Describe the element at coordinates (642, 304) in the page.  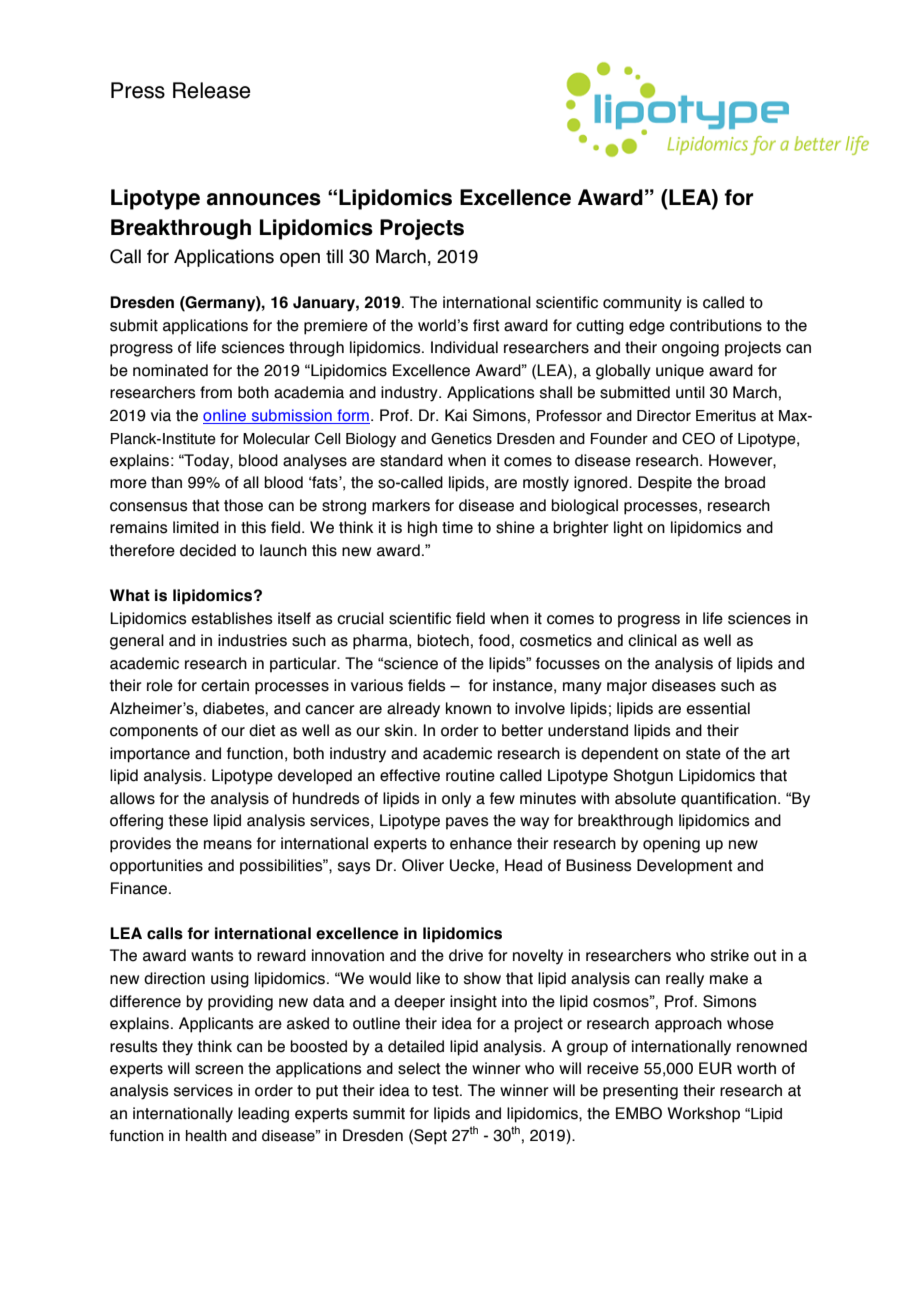
I see `community` at that location.
